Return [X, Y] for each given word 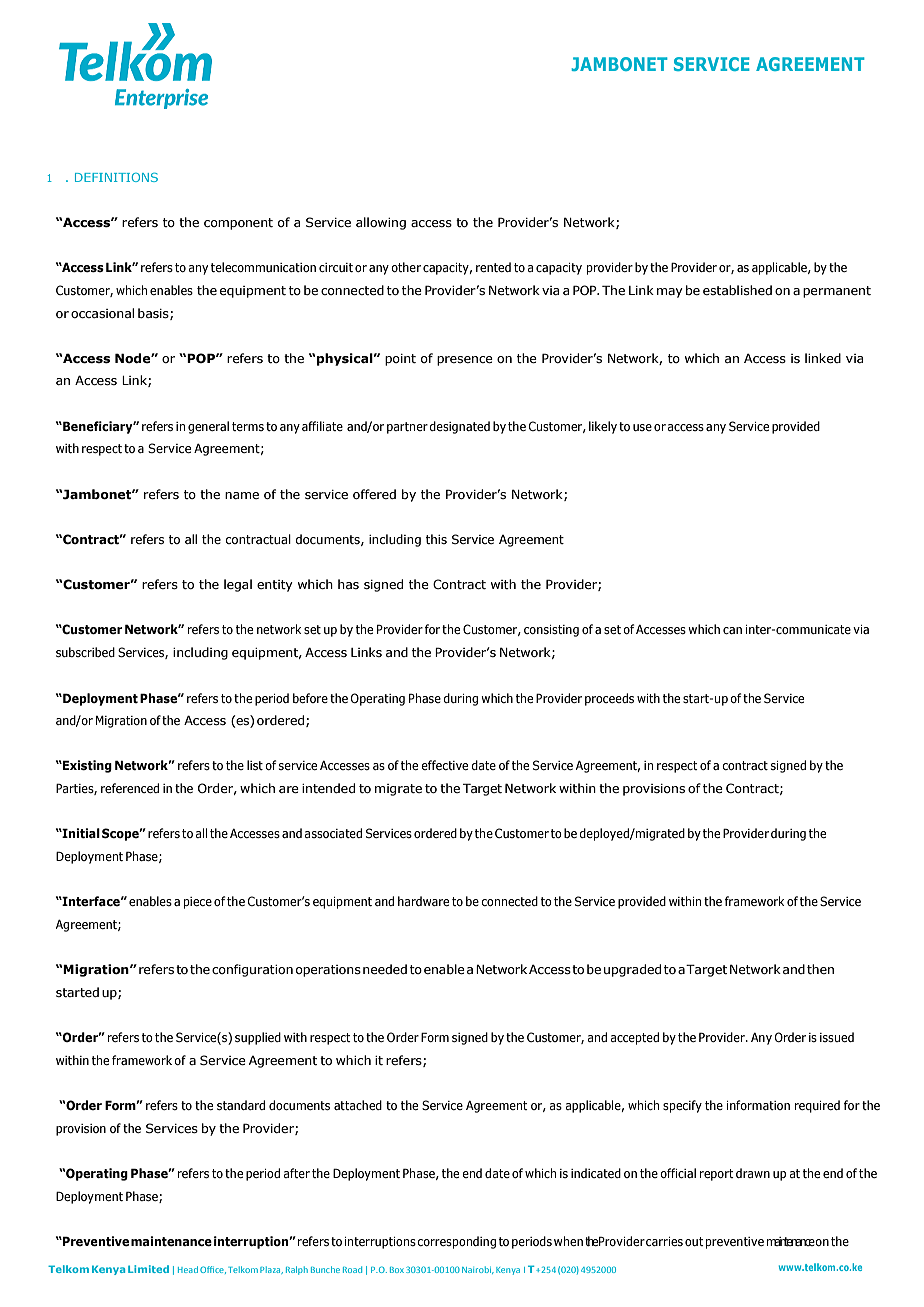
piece [198, 903]
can [732, 630]
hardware [423, 901]
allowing [381, 223]
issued [837, 1037]
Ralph [297, 1270]
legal [238, 585]
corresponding [456, 1242]
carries [664, 1241]
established [737, 290]
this [436, 539]
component [238, 224]
